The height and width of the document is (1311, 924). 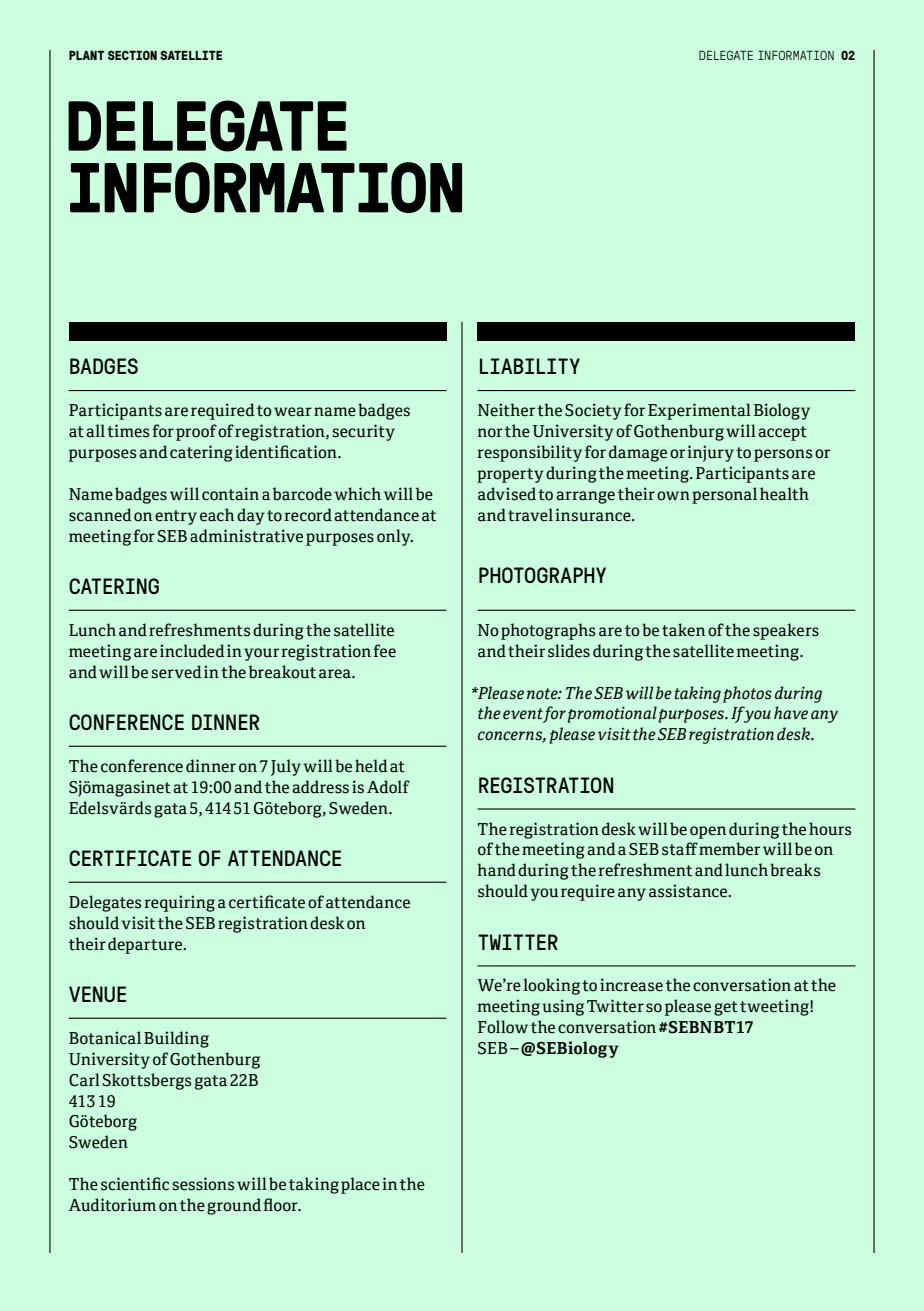 What do you see at coordinates (132, 55) in the document?
I see `SECTION` at bounding box center [132, 55].
